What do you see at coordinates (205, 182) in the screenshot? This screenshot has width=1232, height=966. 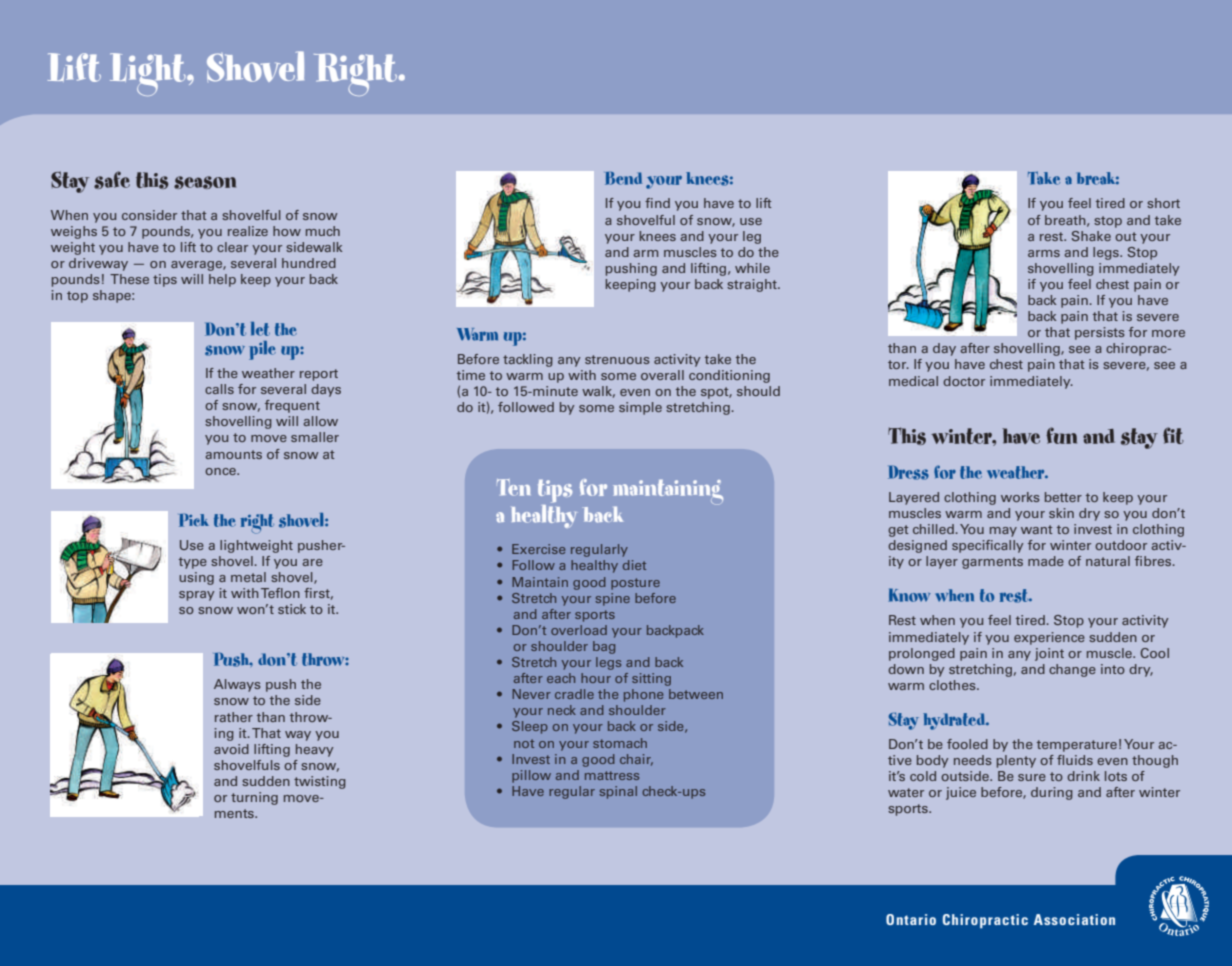 I see `season` at bounding box center [205, 182].
